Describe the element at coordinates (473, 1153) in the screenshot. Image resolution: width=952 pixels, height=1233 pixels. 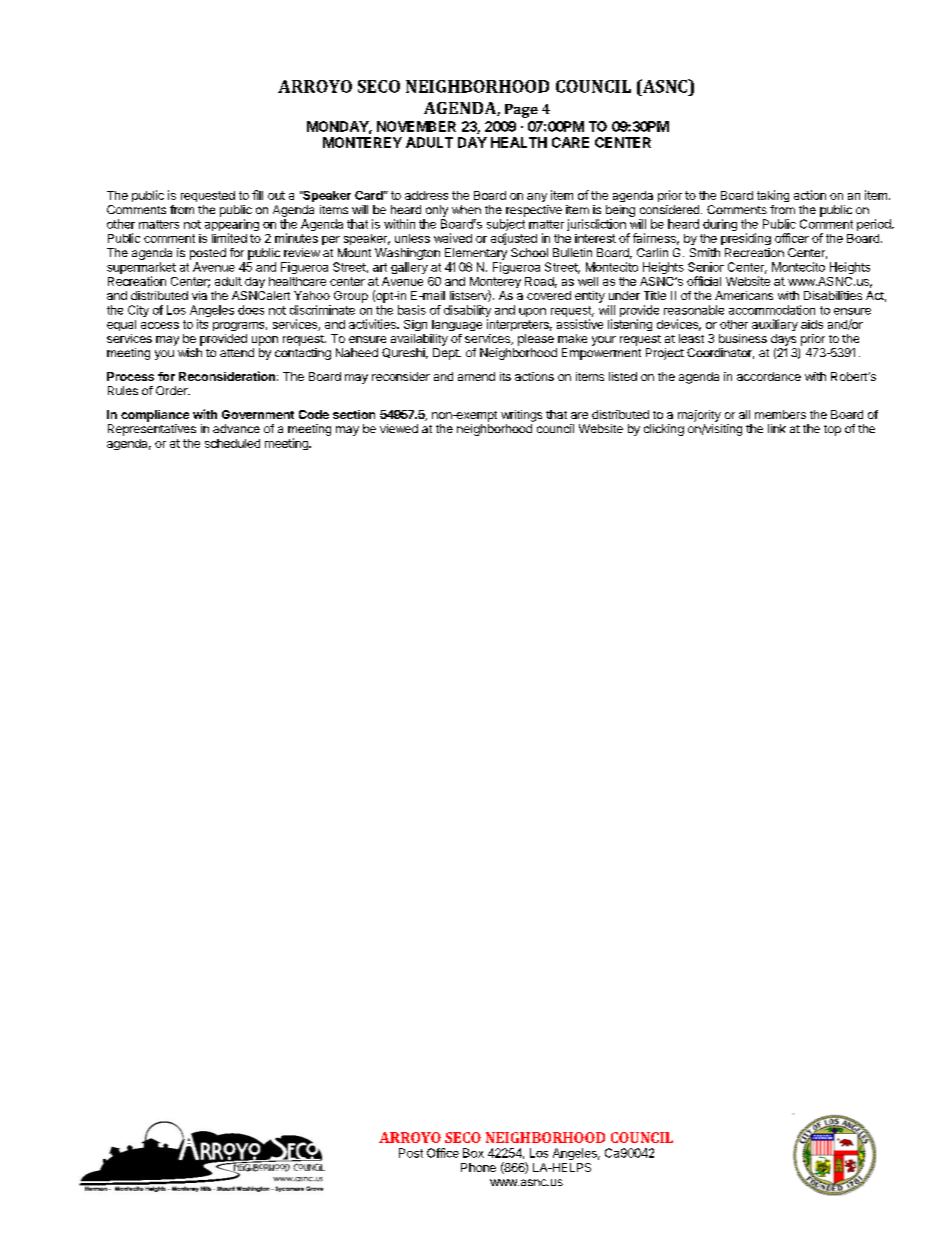
I see `Box` at that location.
